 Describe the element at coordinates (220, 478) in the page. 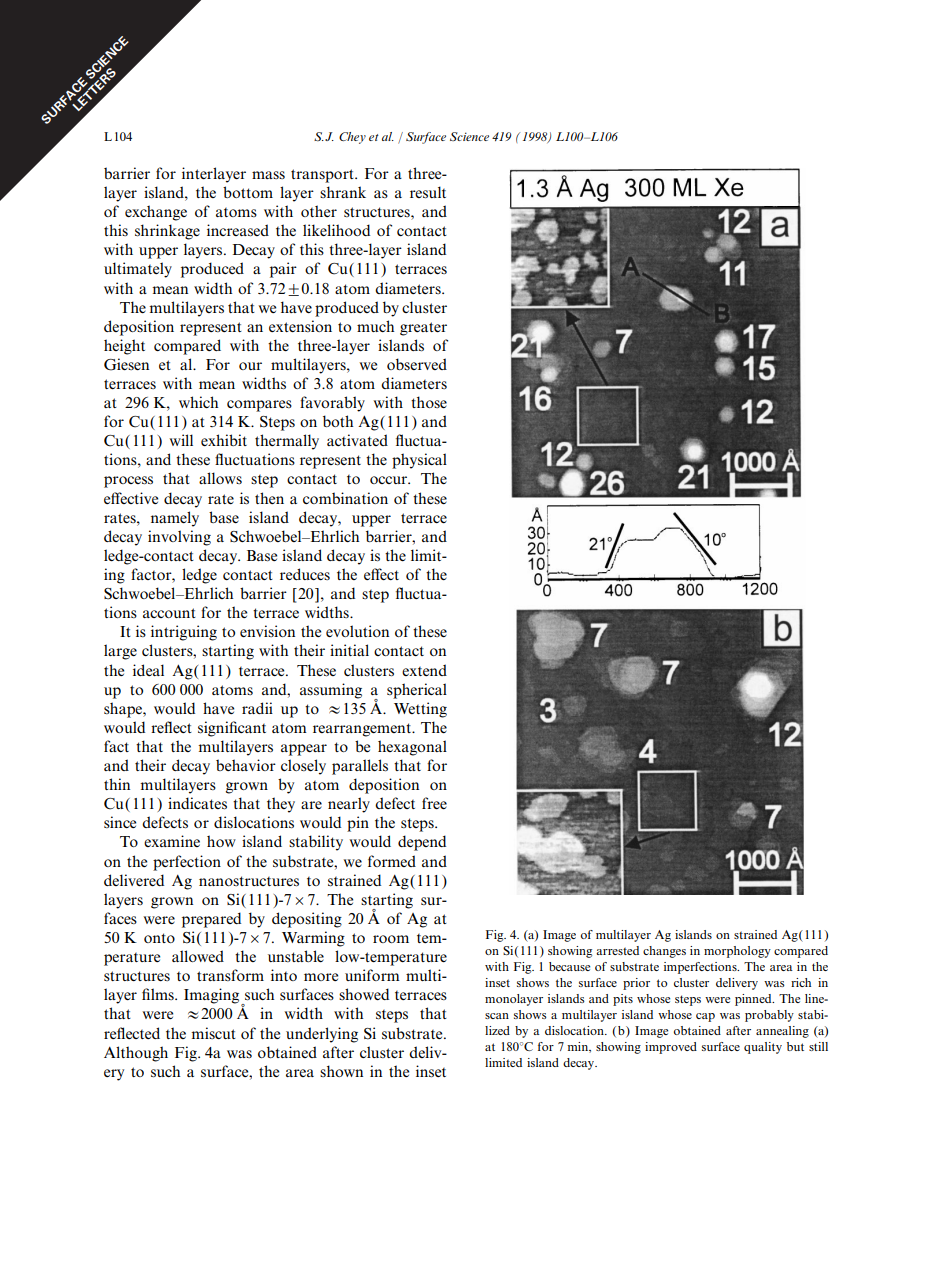

I see `allows` at that location.
